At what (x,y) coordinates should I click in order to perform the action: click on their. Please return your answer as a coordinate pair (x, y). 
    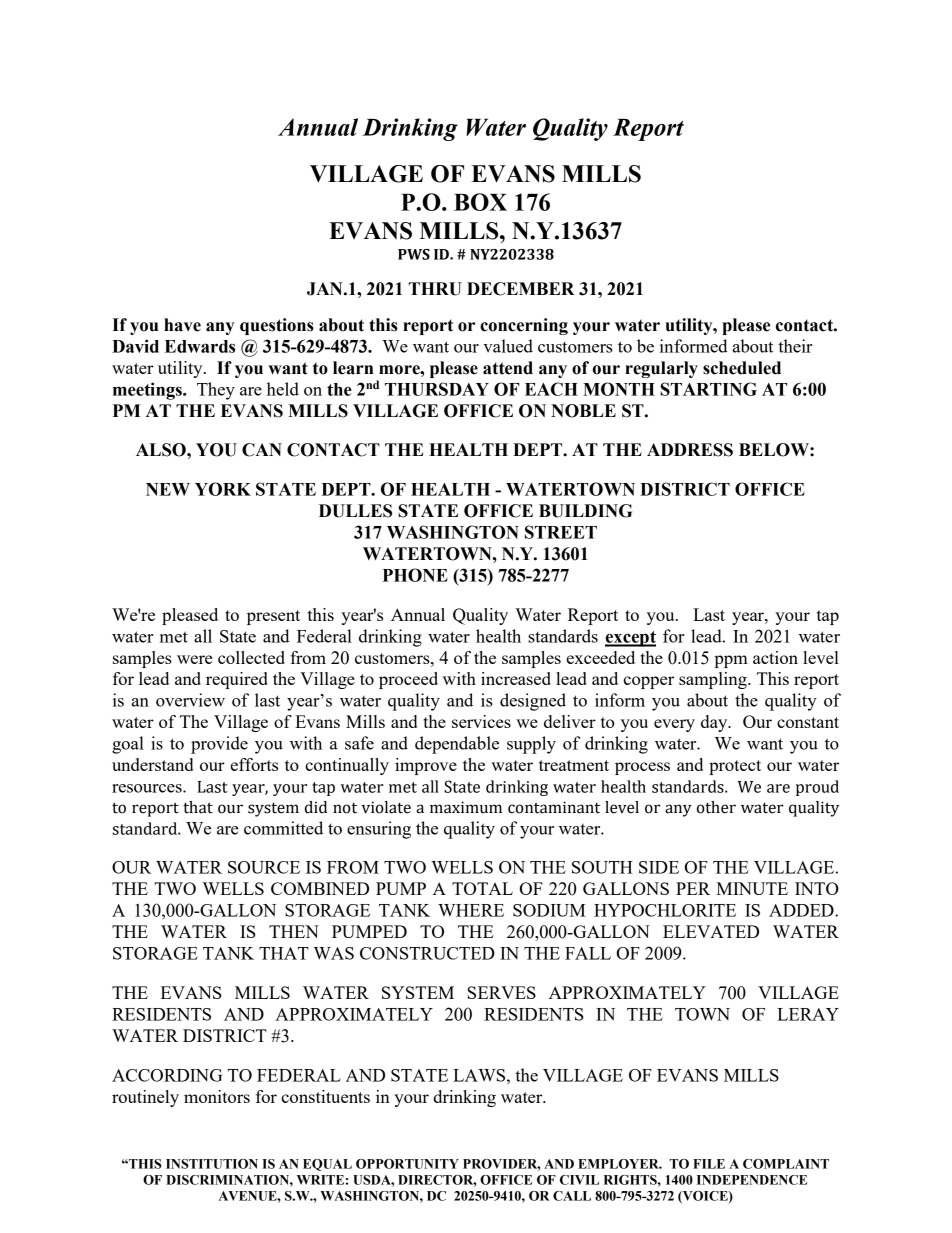
    Looking at the image, I should click on (795, 346).
